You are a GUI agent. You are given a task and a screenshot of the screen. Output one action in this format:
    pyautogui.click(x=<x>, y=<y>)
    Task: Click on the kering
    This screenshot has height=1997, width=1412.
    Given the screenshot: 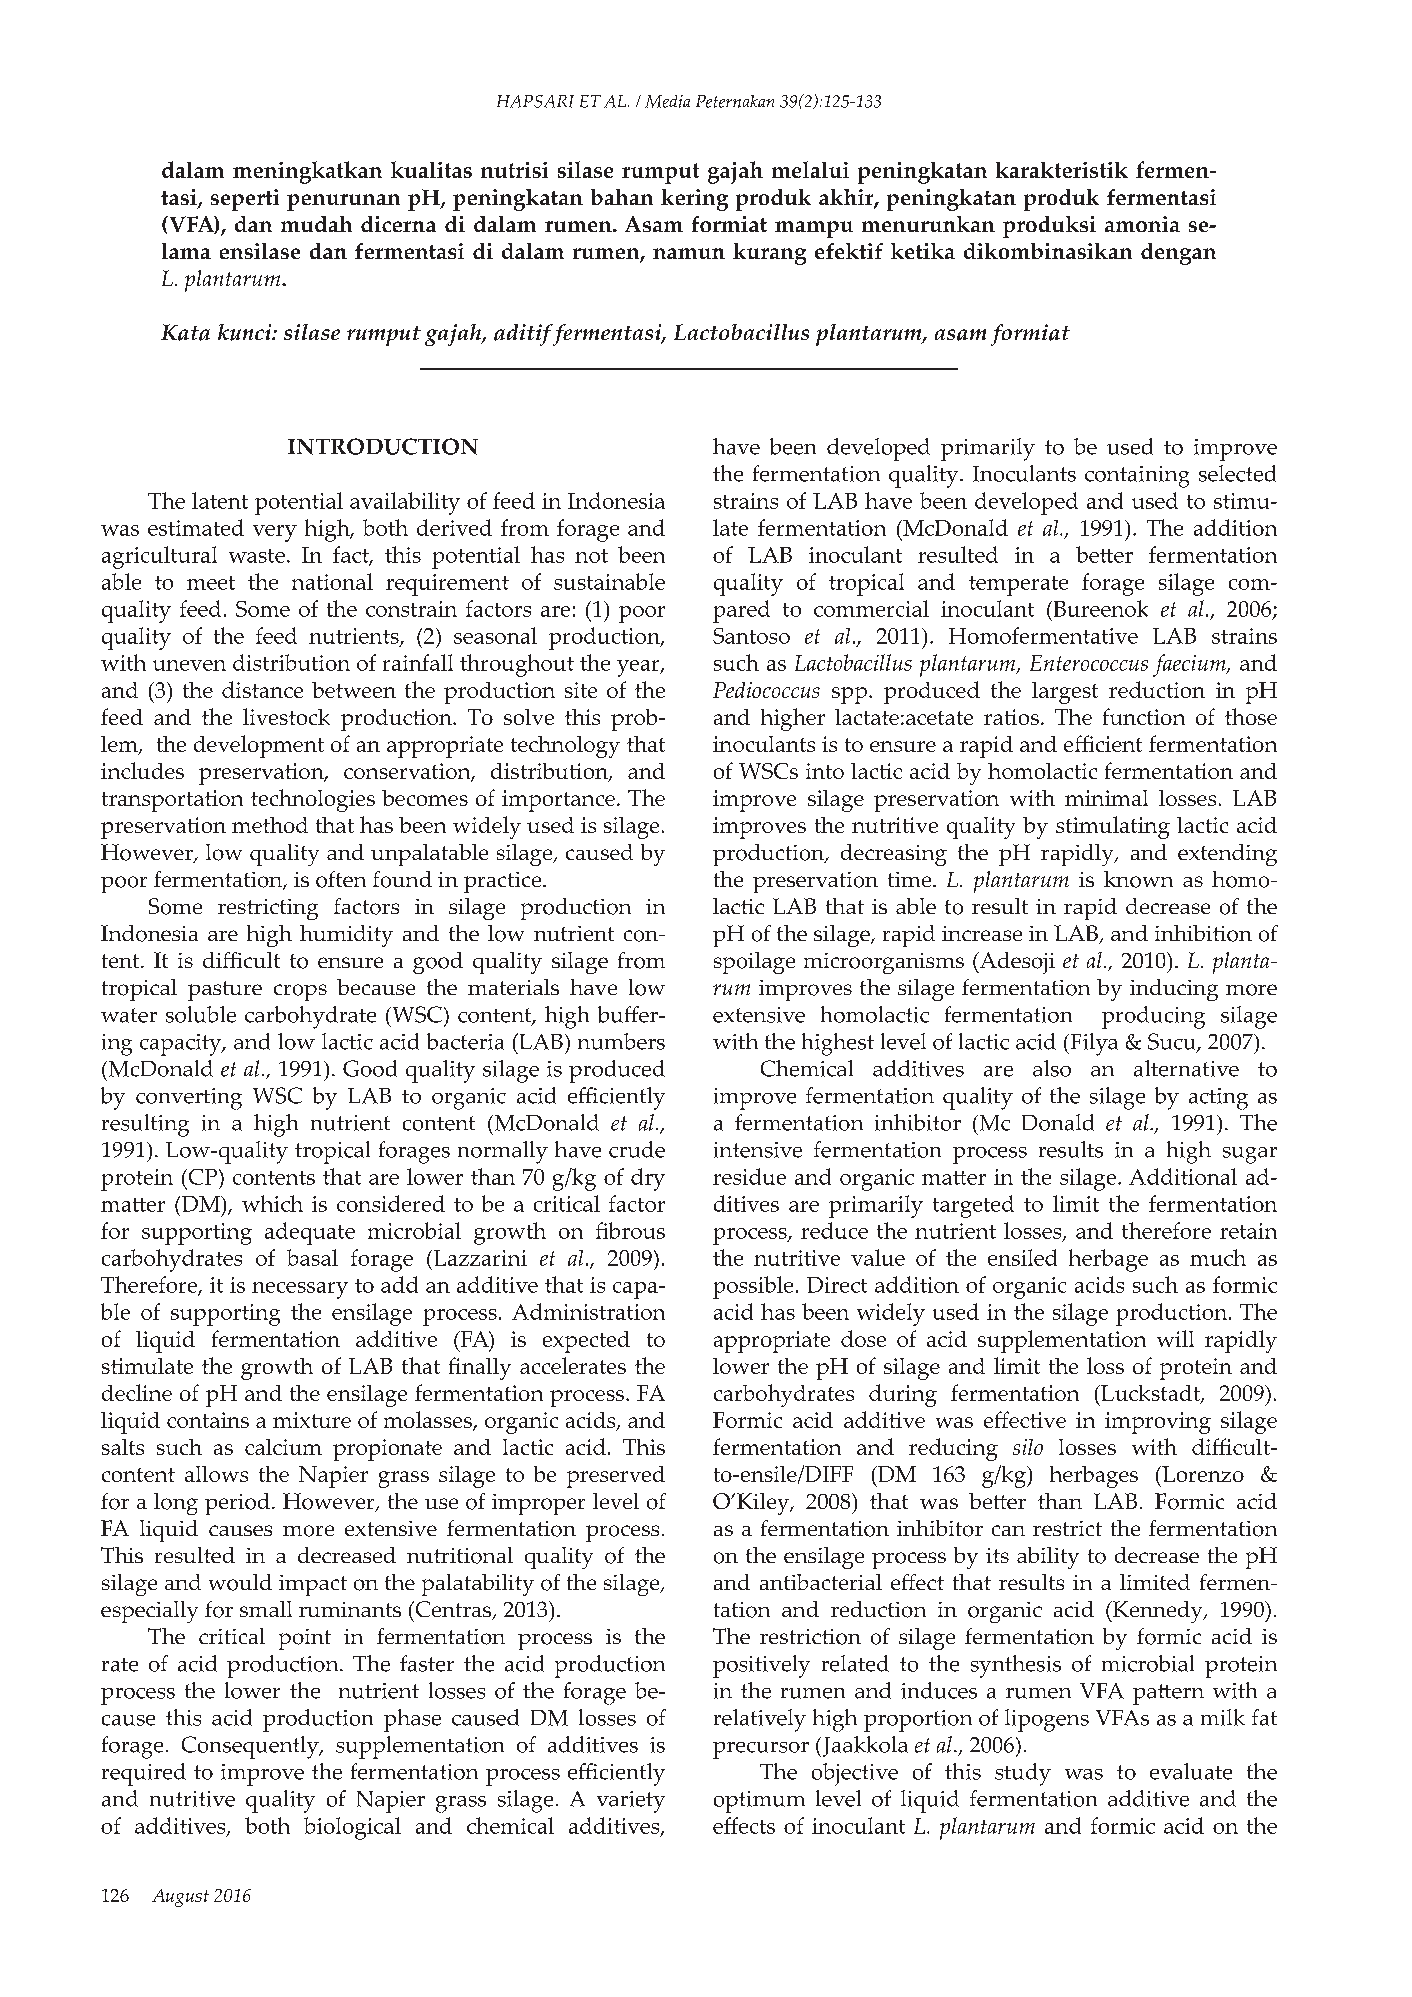 What is the action you would take?
    pyautogui.click(x=694, y=200)
